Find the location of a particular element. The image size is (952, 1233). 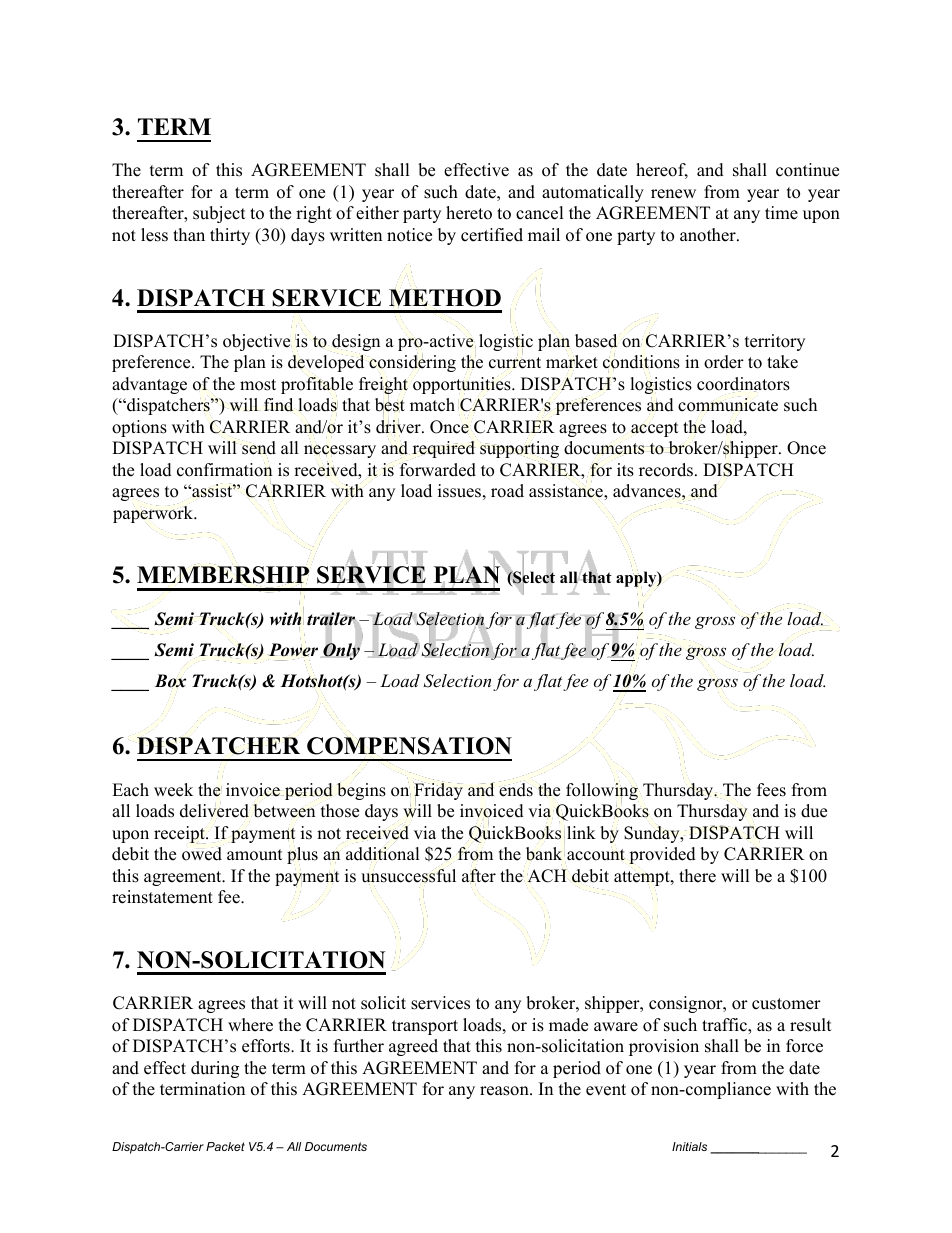

Packet is located at coordinates (225, 1146).
